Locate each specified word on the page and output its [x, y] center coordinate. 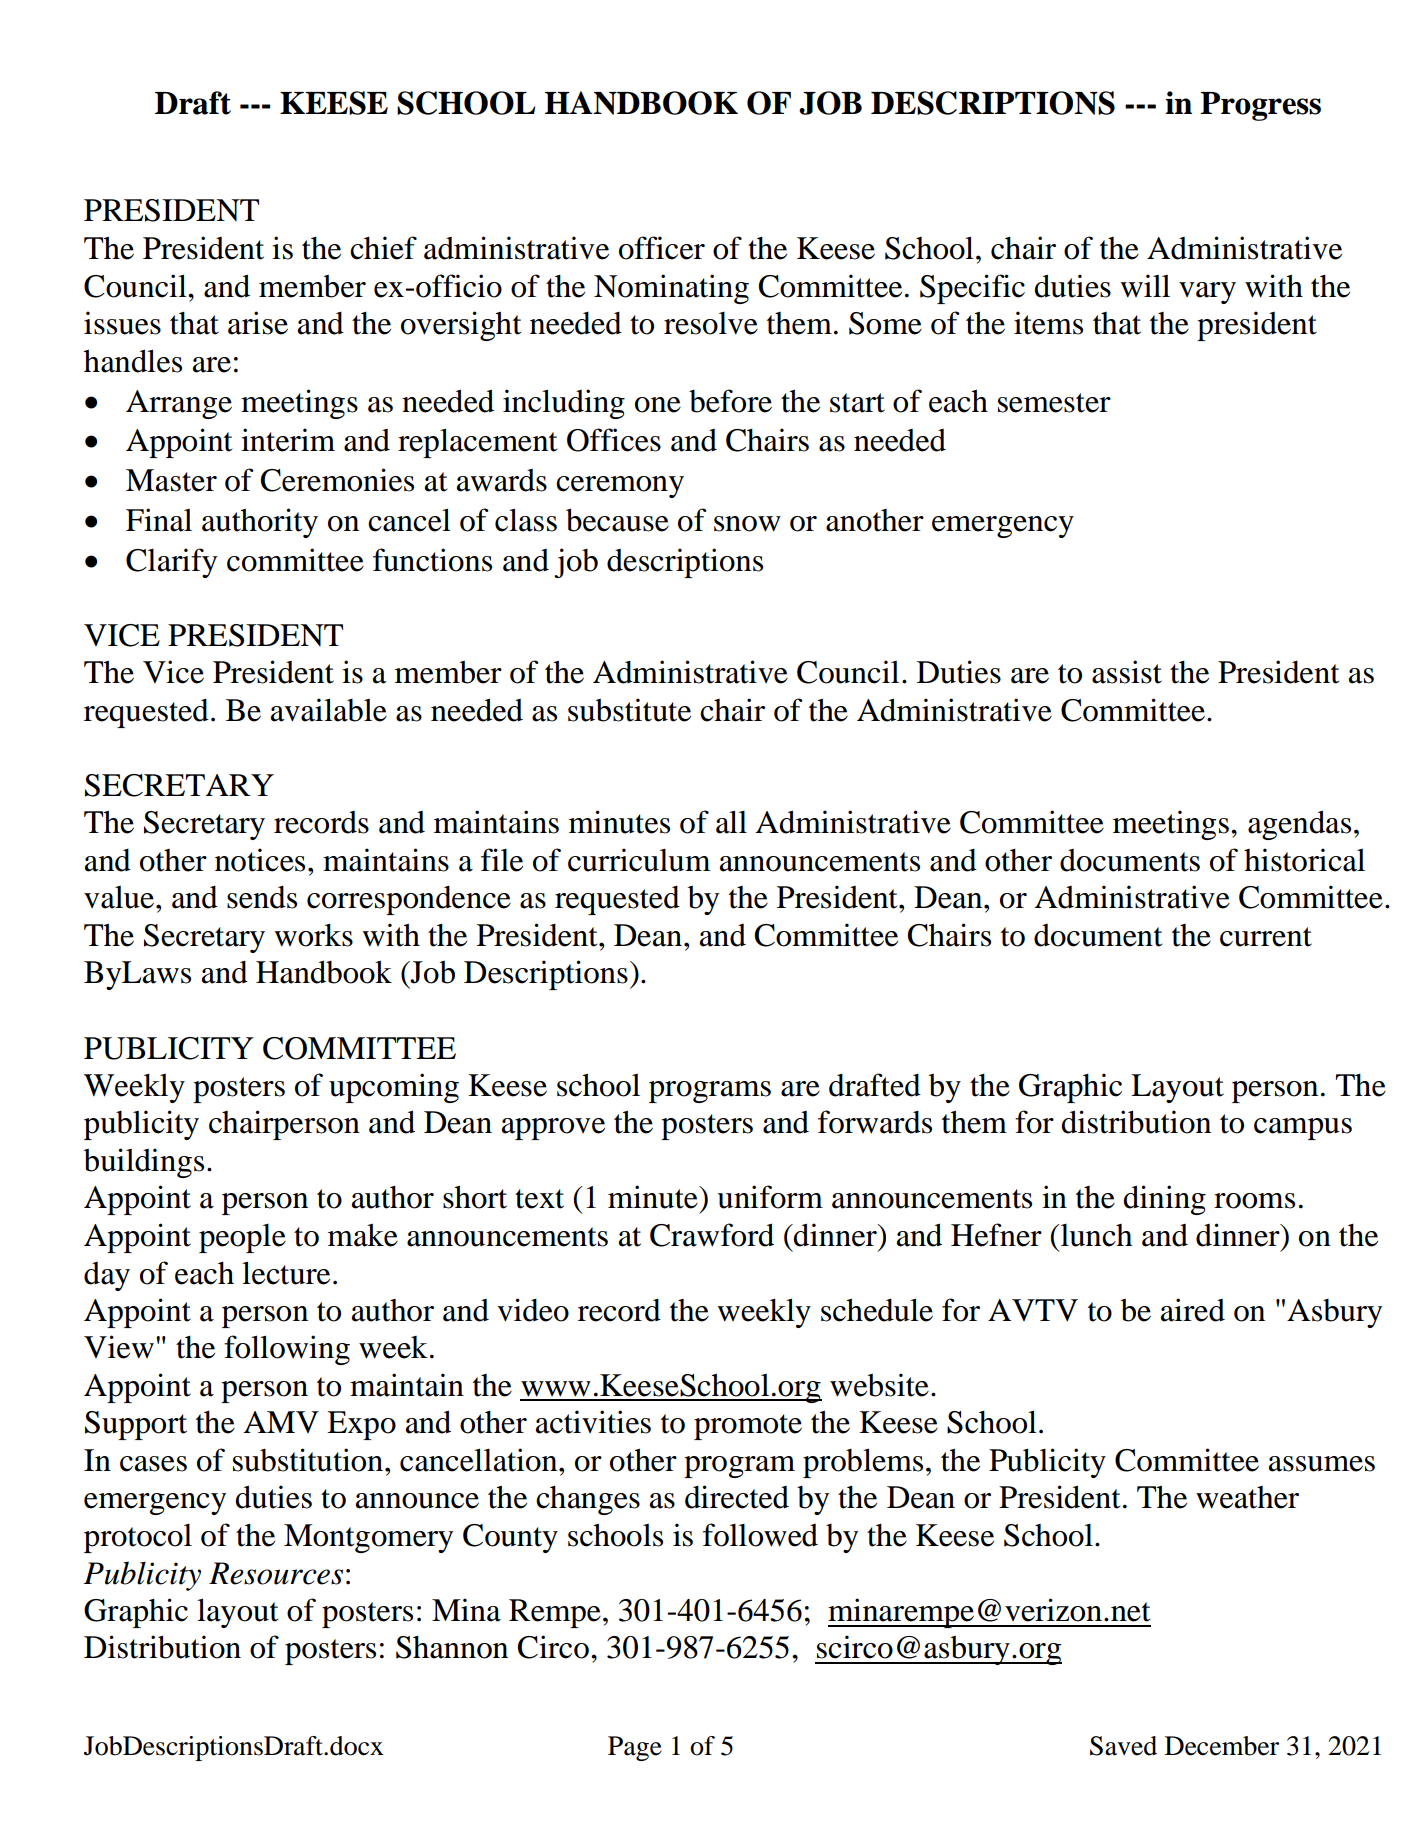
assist [1127, 672]
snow [747, 524]
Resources [276, 1573]
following [287, 1350]
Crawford [712, 1235]
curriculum [639, 860]
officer [662, 248]
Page [635, 1748]
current [1266, 937]
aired [1193, 1310]
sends [262, 897]
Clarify [171, 563]
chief [383, 248]
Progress [1260, 106]
